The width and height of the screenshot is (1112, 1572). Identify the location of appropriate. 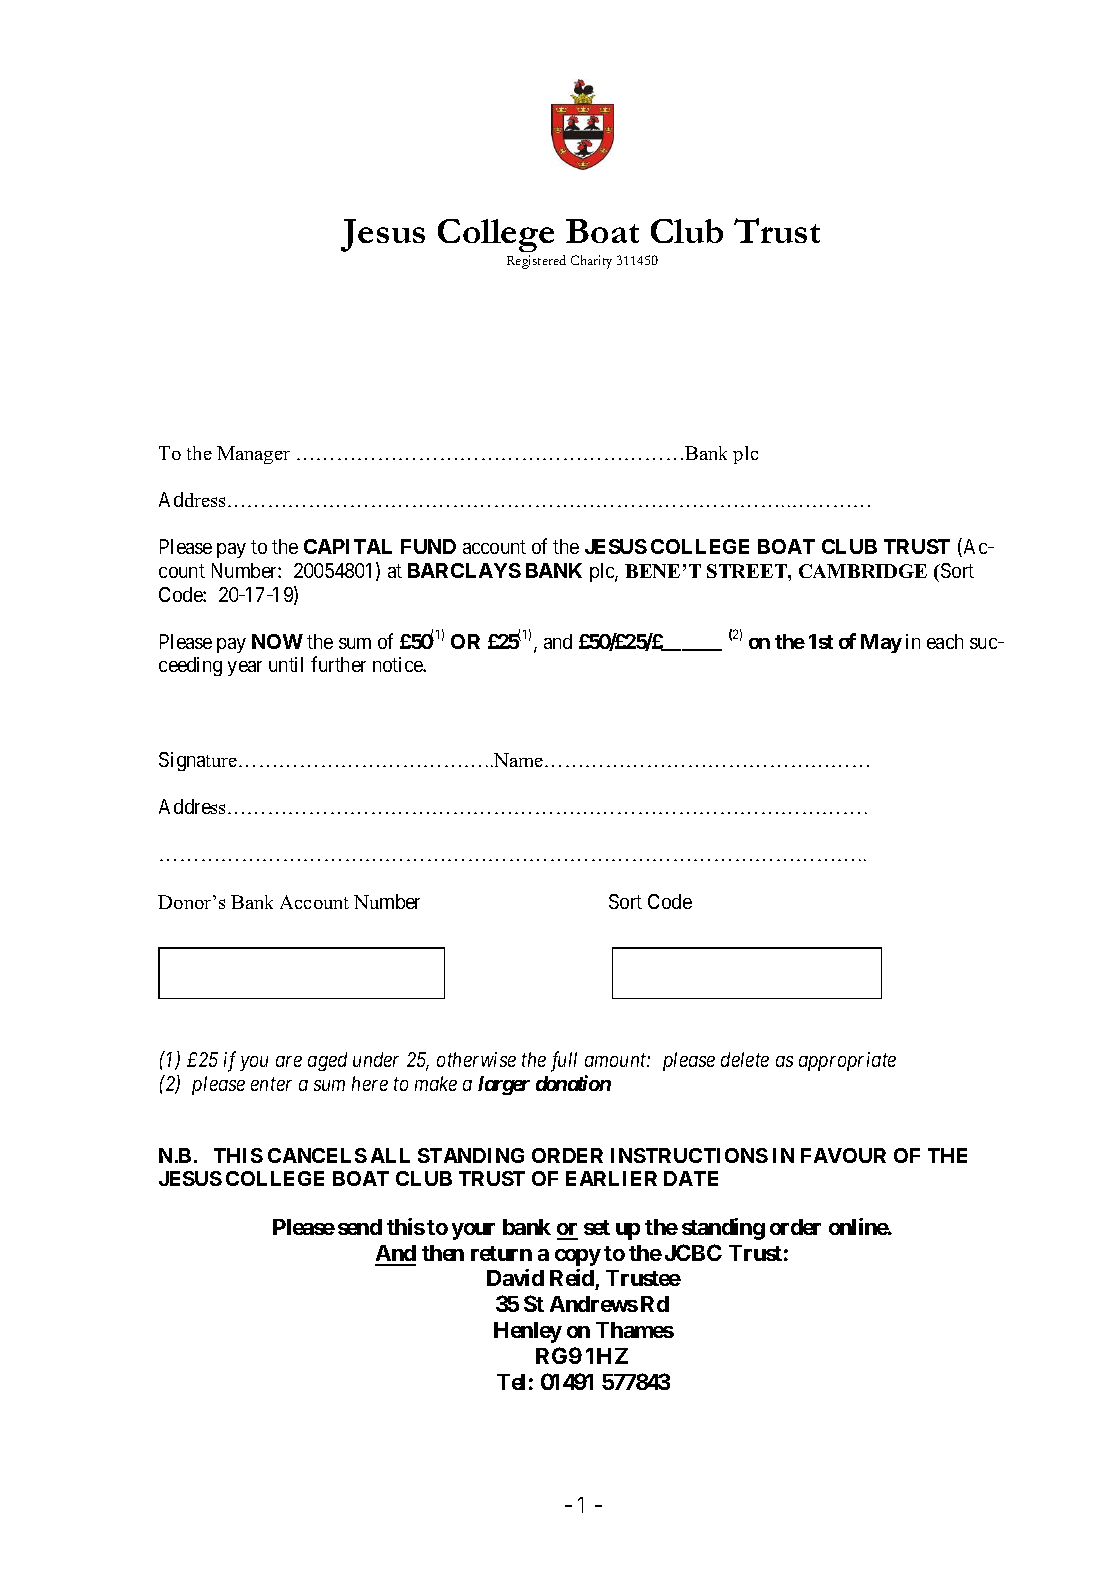
(847, 1061).
